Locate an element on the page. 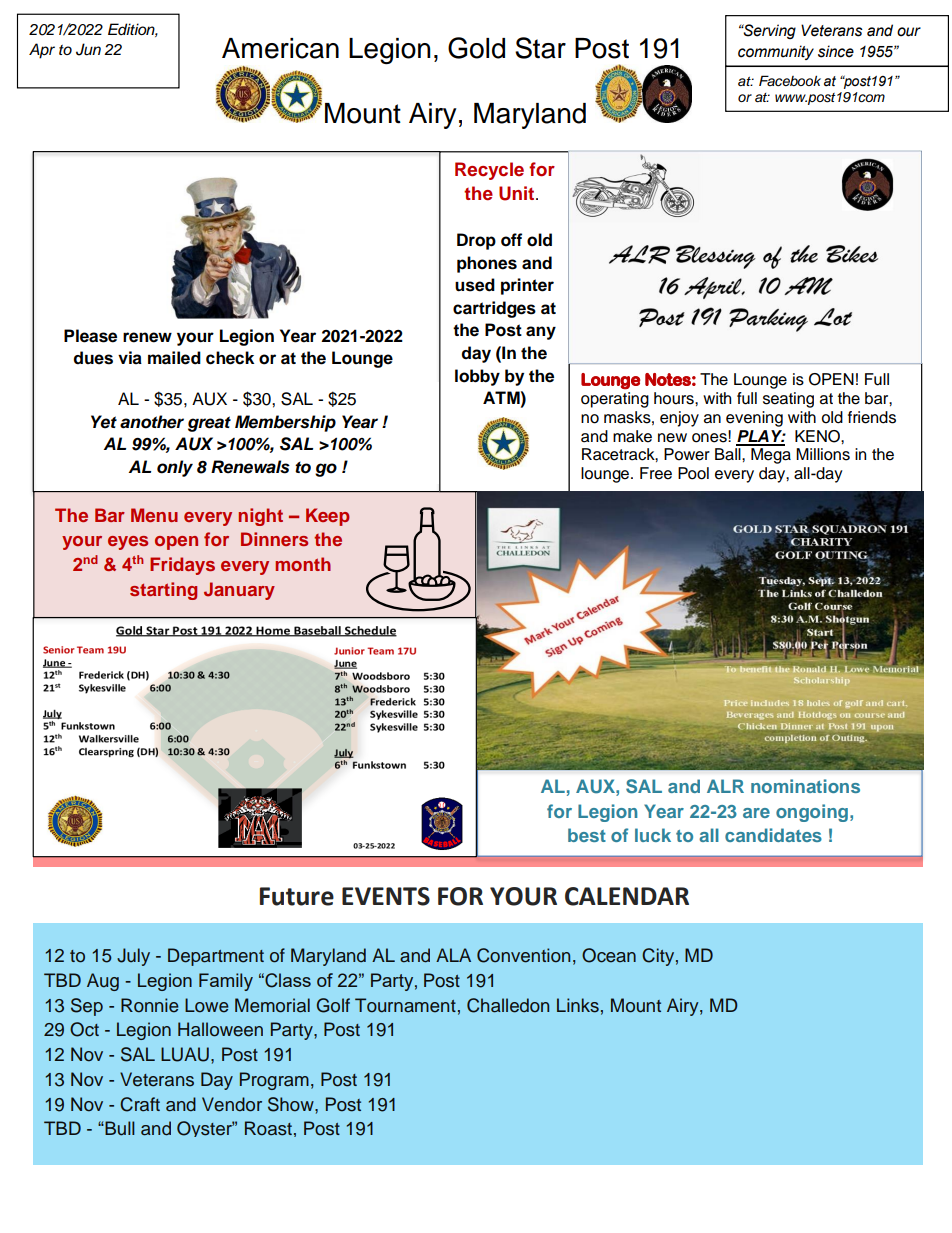 The image size is (952, 1233). only is located at coordinates (175, 468).
